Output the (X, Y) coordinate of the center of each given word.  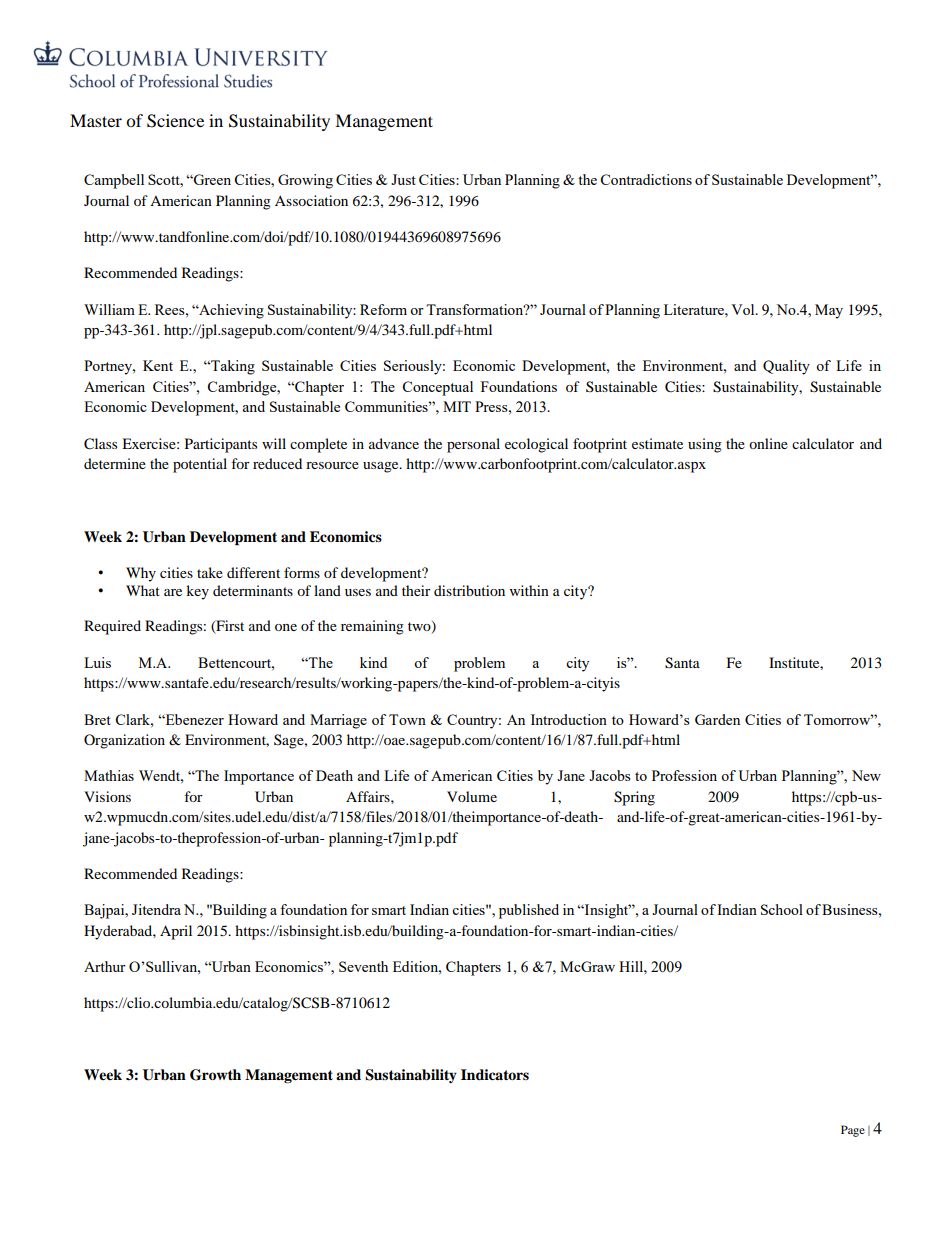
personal (473, 445)
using (705, 445)
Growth (215, 1075)
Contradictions (646, 179)
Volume (472, 796)
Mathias (109, 775)
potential (200, 465)
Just (403, 179)
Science (175, 121)
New (866, 775)
